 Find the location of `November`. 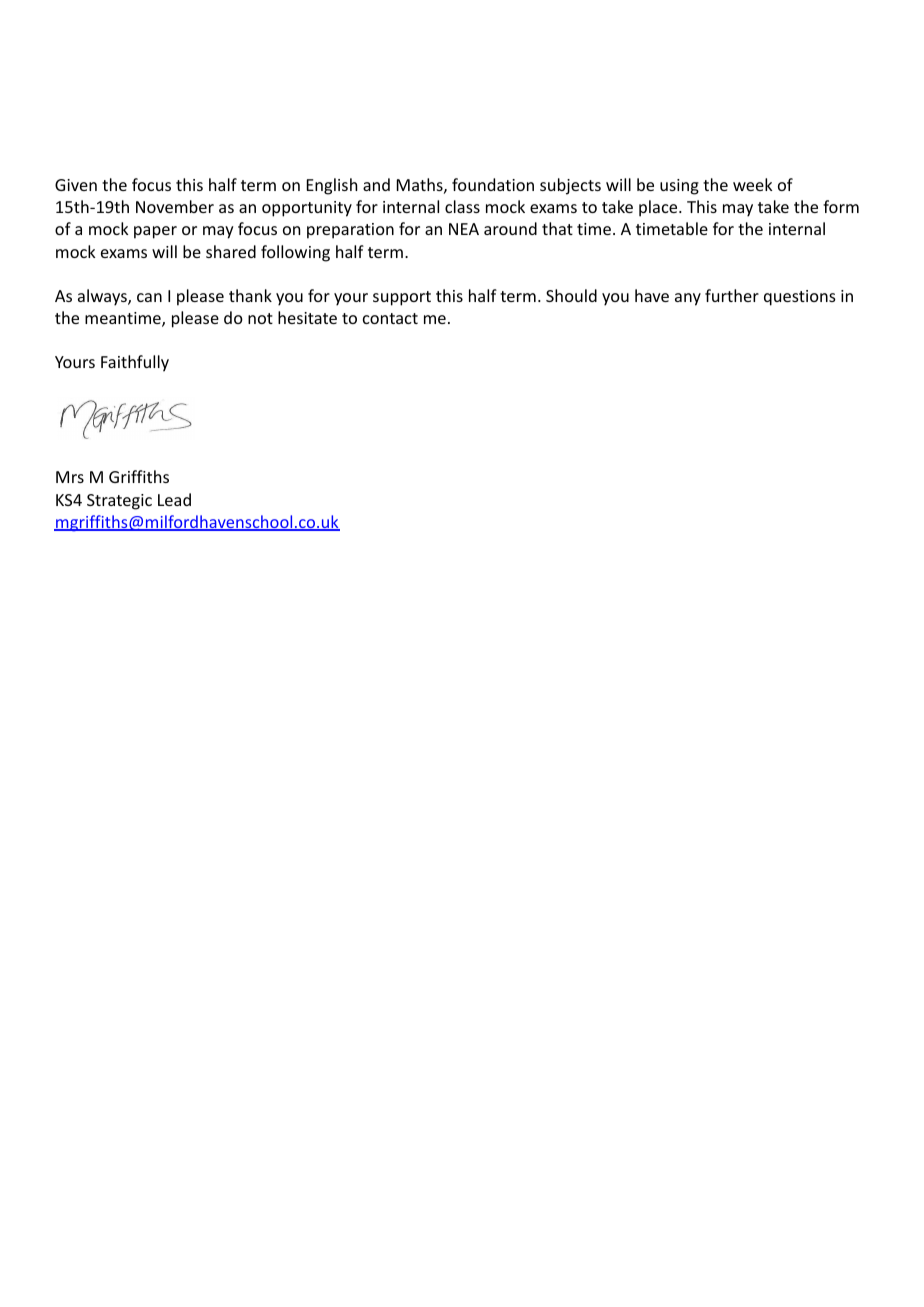

November is located at coordinates (175, 206).
